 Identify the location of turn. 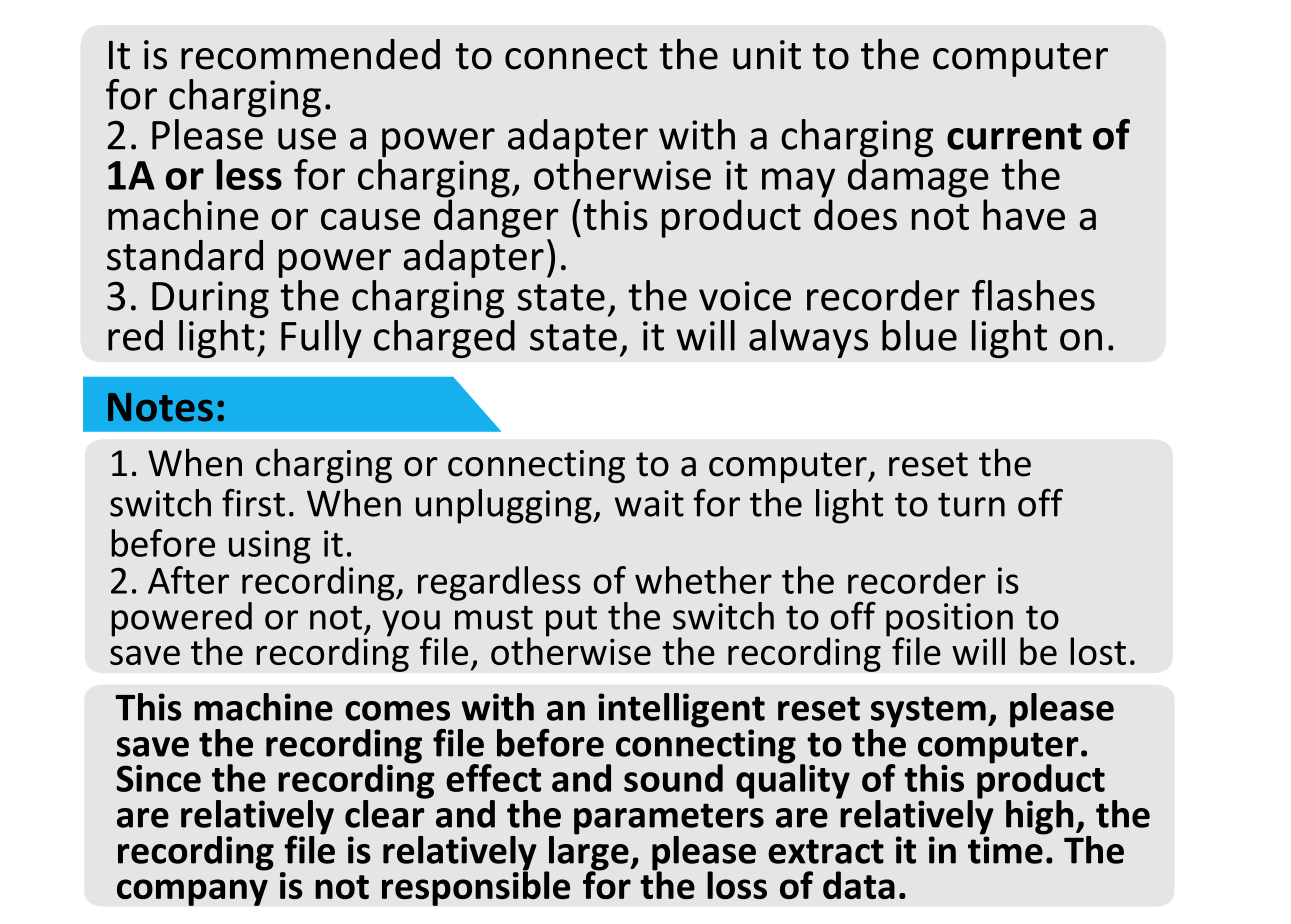
(971, 505).
